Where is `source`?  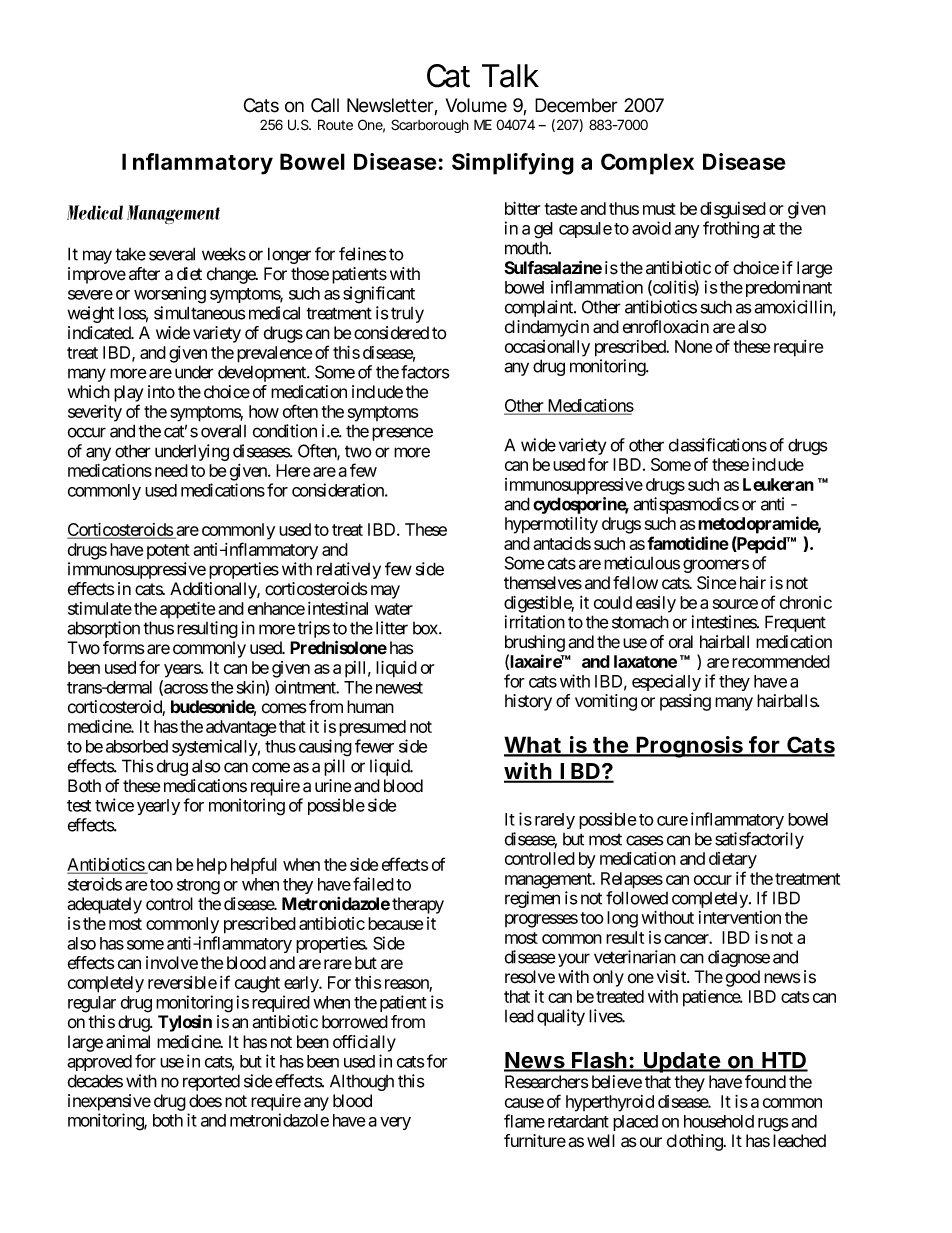
source is located at coordinates (735, 604).
